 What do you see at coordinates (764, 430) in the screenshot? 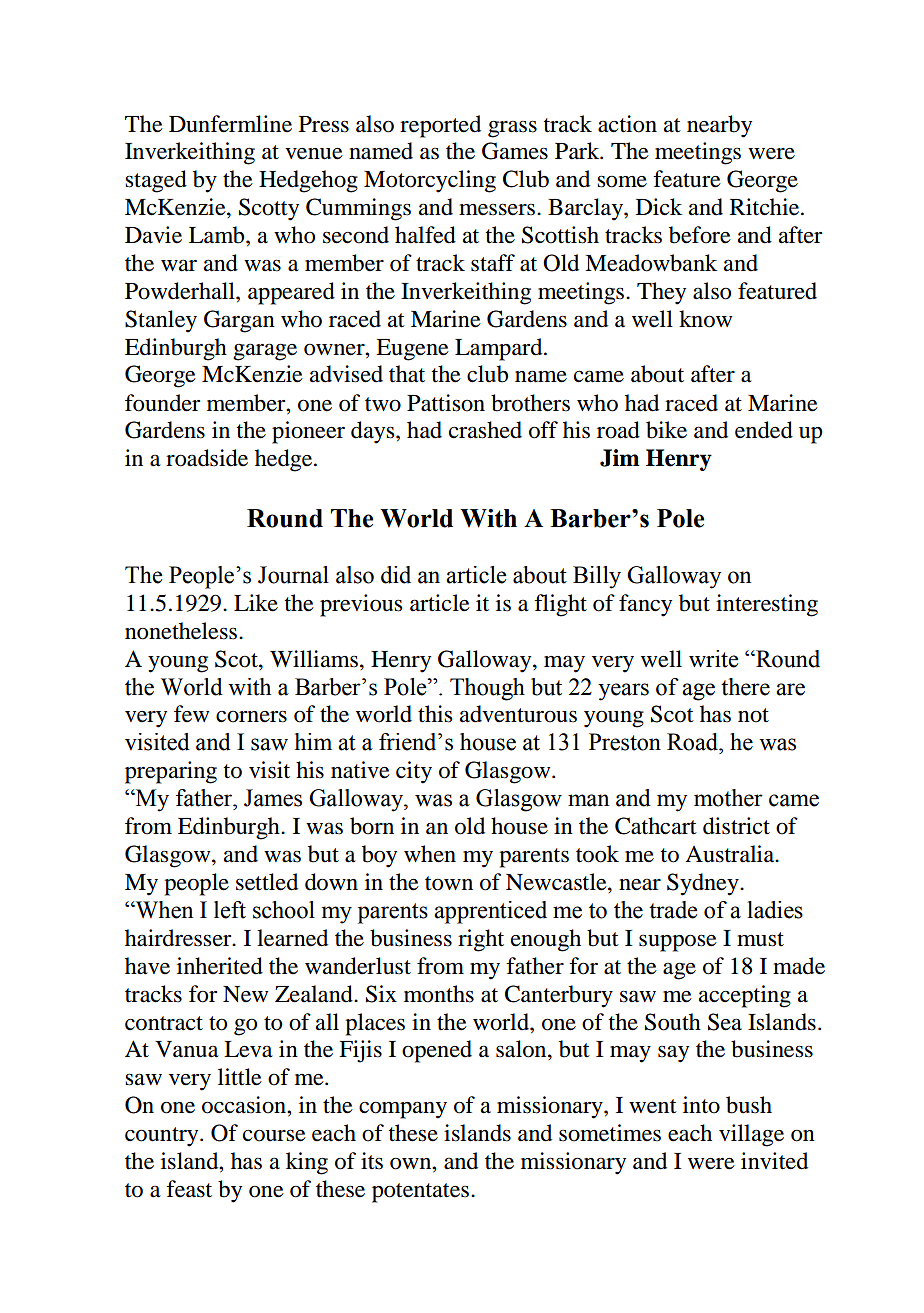
I see `ended` at bounding box center [764, 430].
